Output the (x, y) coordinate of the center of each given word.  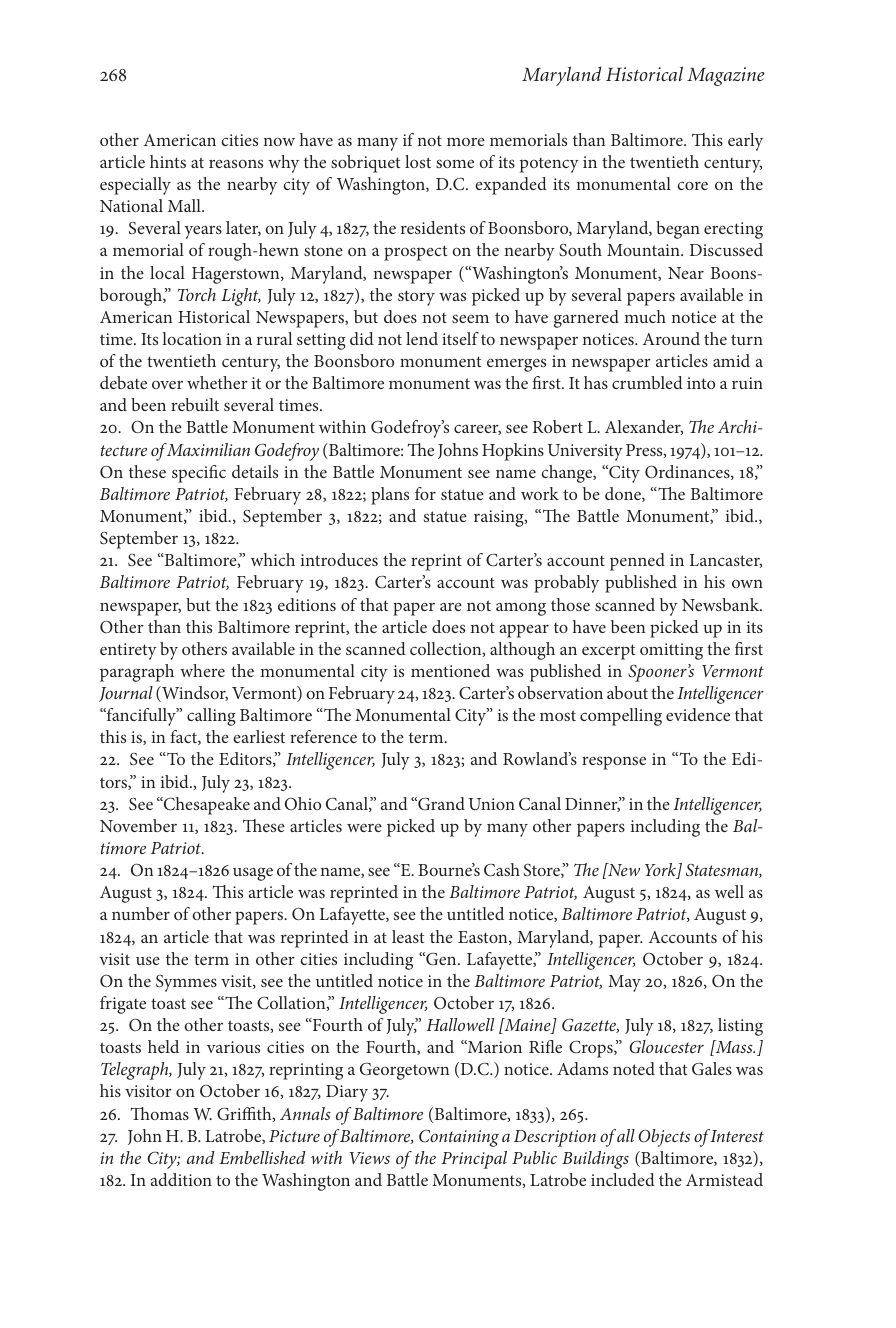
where (202, 670)
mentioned (450, 670)
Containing (459, 1138)
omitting (671, 651)
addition (181, 1179)
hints (168, 161)
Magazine (726, 76)
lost (418, 161)
